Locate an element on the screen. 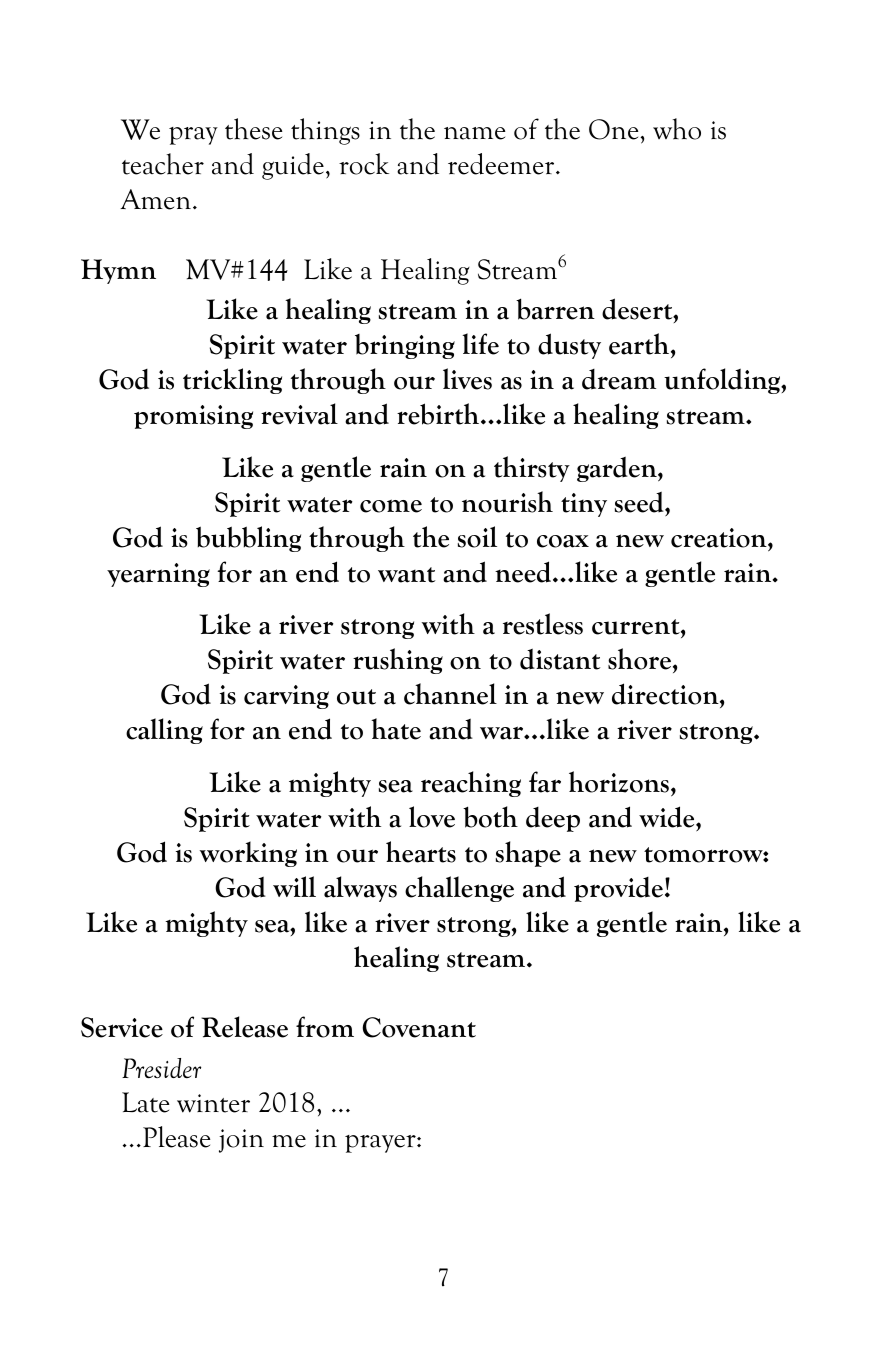 Image resolution: width=887 pixels, height=1372 pixels. calling is located at coordinates (164, 731).
